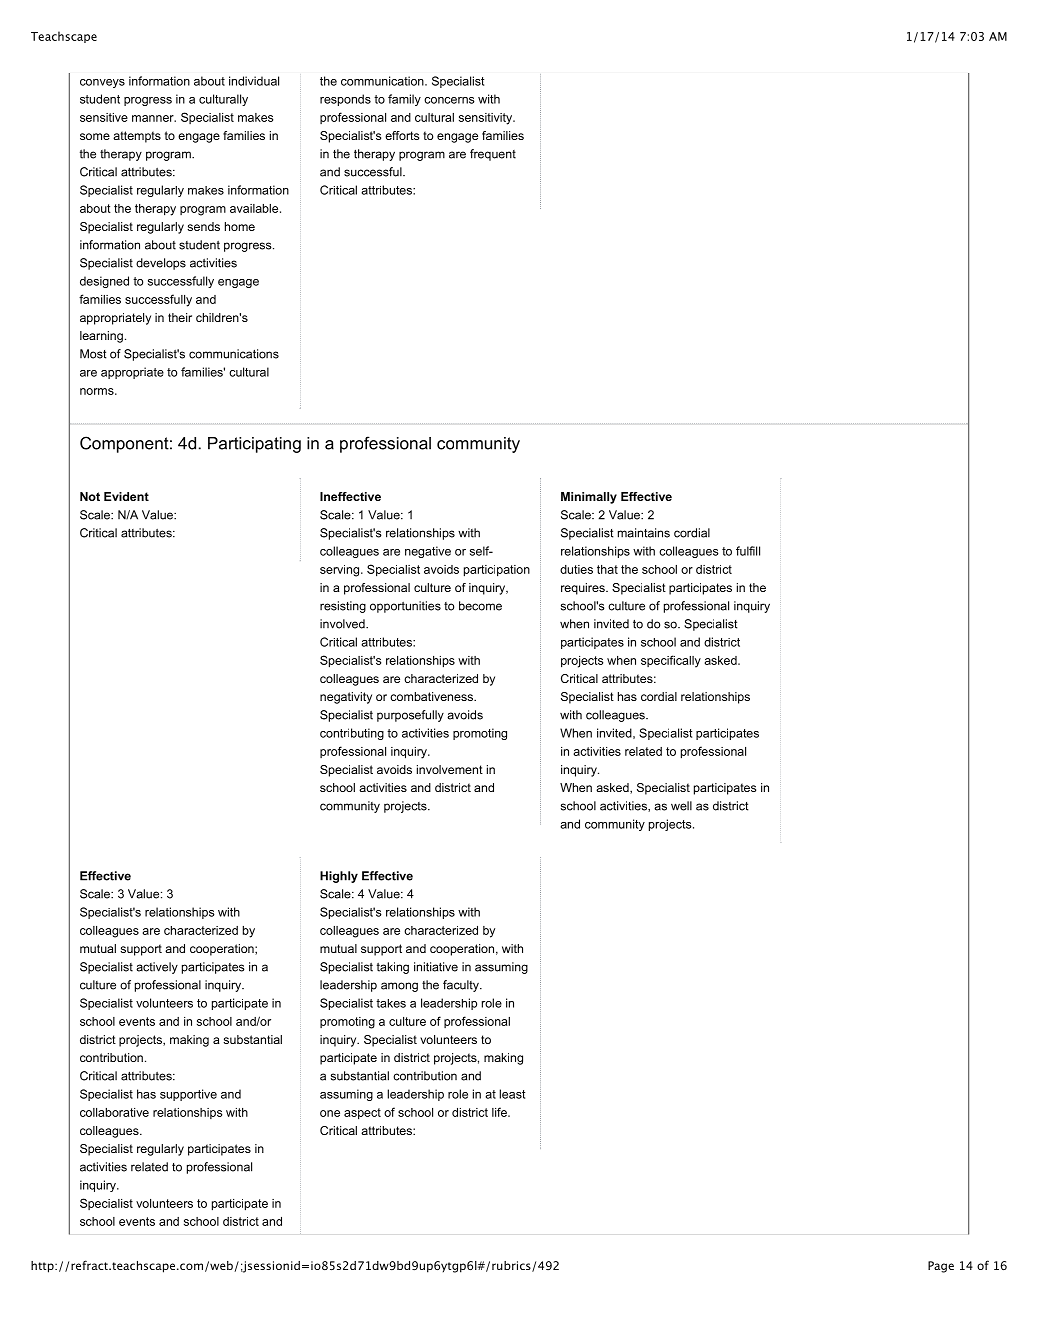 Image resolution: width=1038 pixels, height=1343 pixels. I want to click on collaborative, so click(114, 1112).
